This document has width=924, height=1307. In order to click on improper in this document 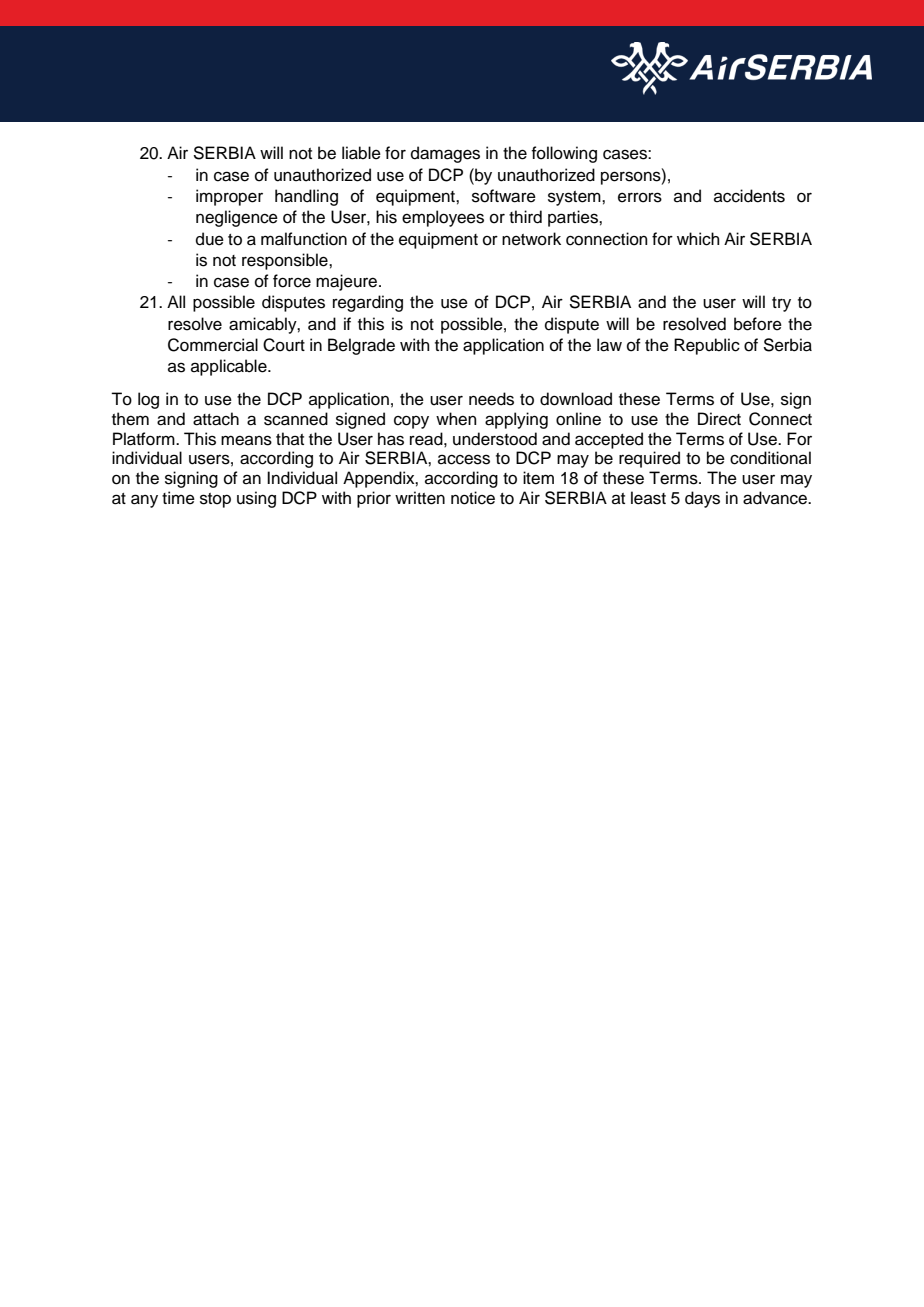, I will do `click(229, 197)`.
